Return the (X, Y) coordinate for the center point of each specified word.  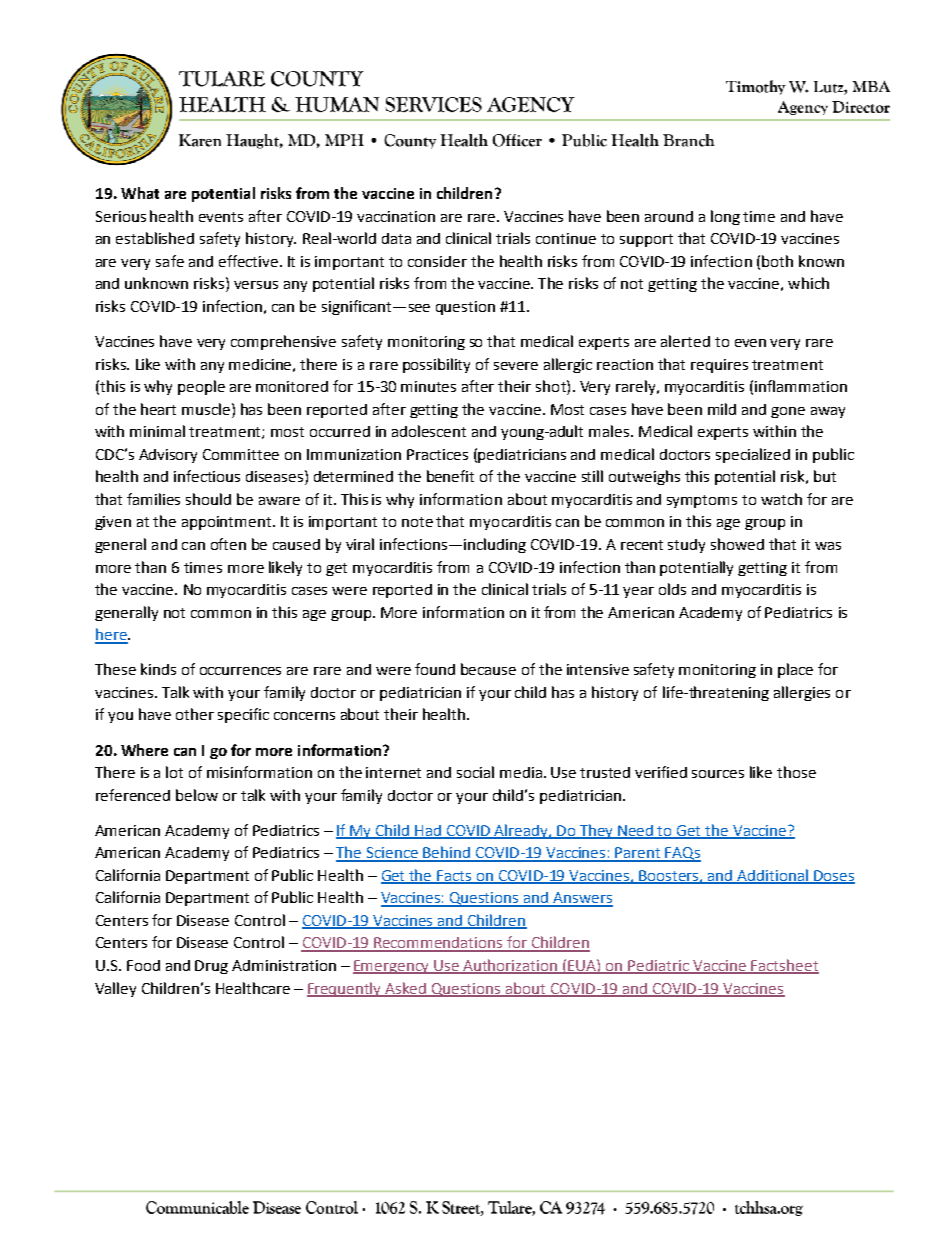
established (155, 238)
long (725, 217)
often (228, 544)
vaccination (396, 216)
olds (672, 589)
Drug (211, 967)
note (417, 522)
